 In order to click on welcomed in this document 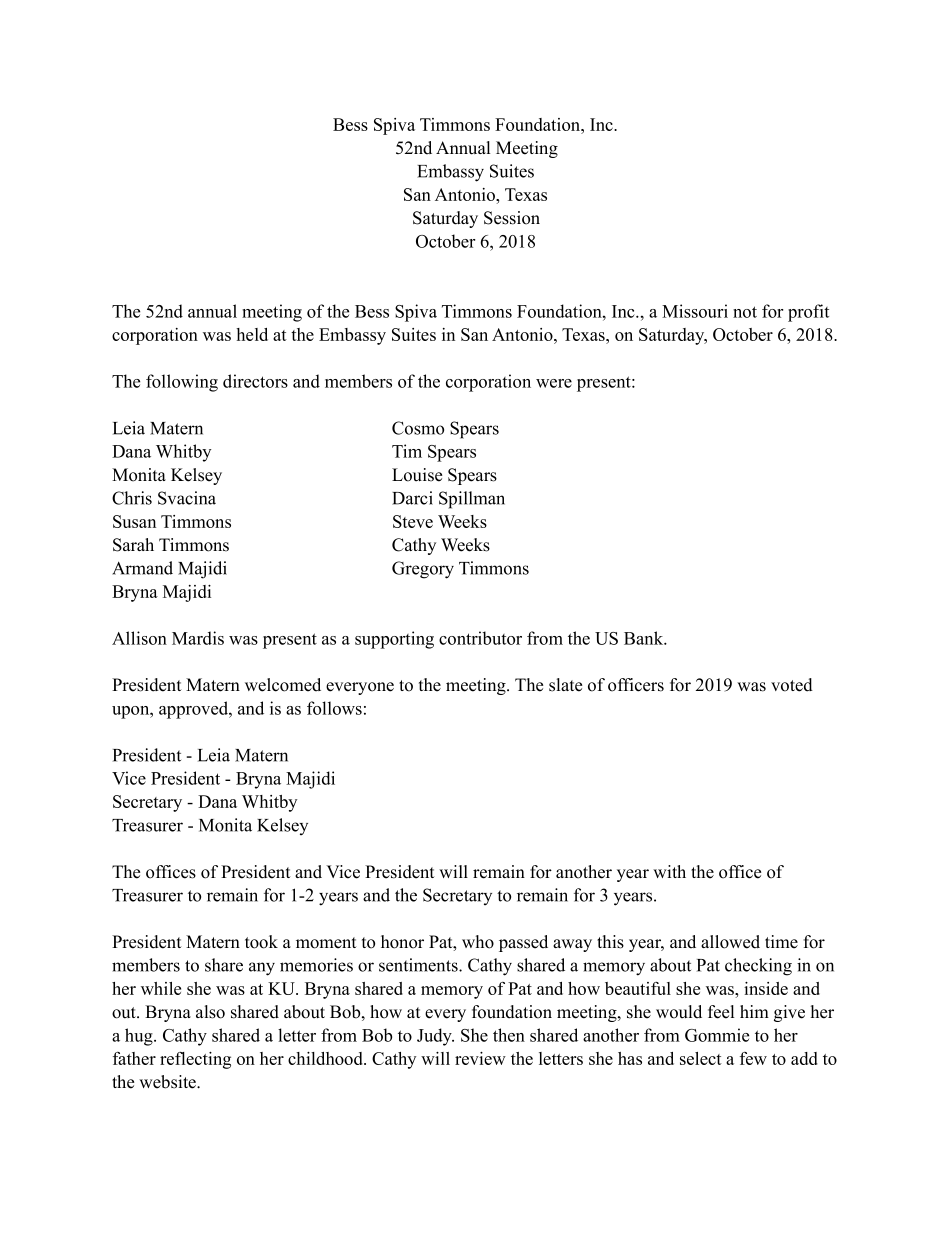, I will do `click(283, 685)`.
